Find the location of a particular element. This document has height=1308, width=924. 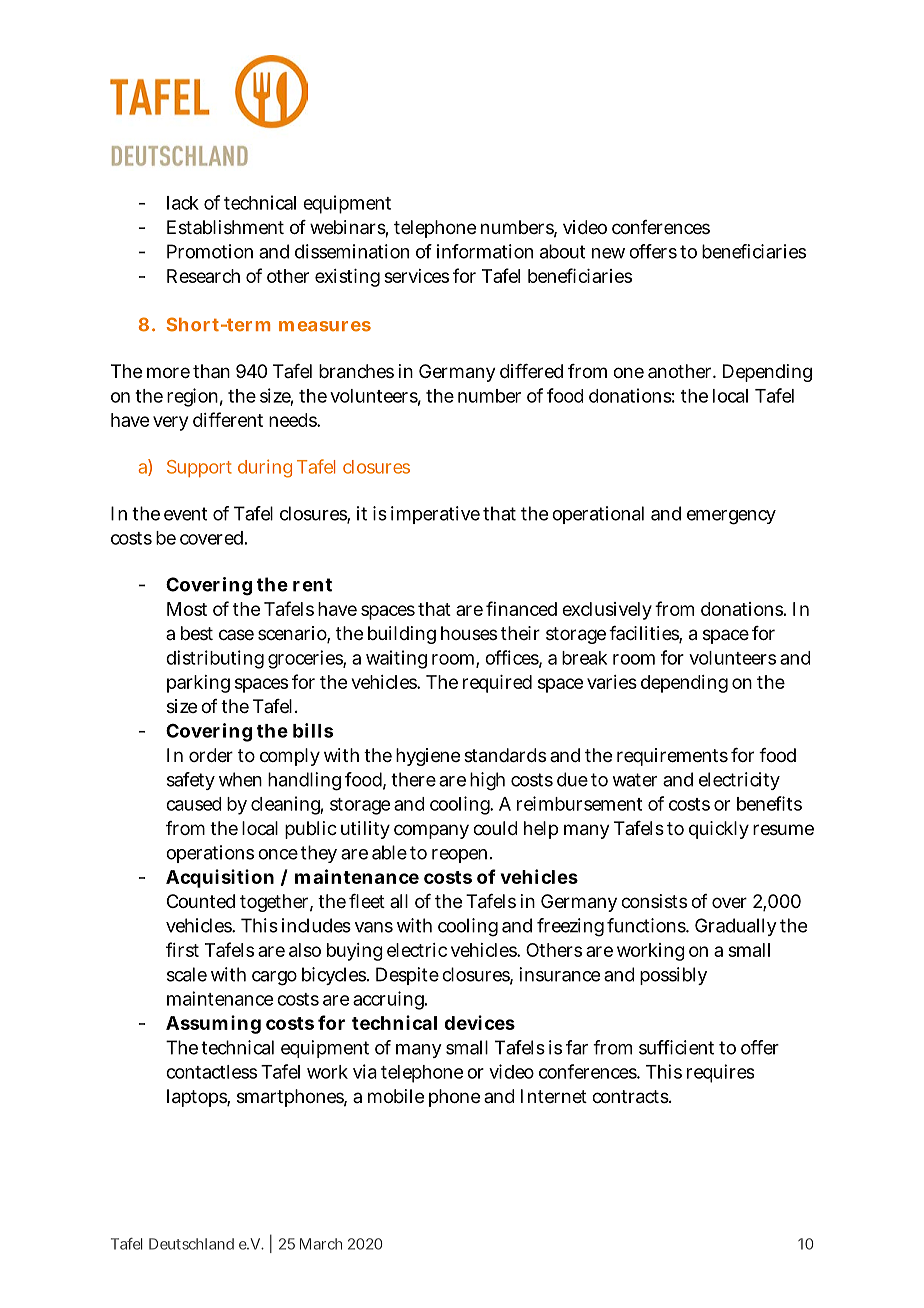

requirements is located at coordinates (672, 757).
